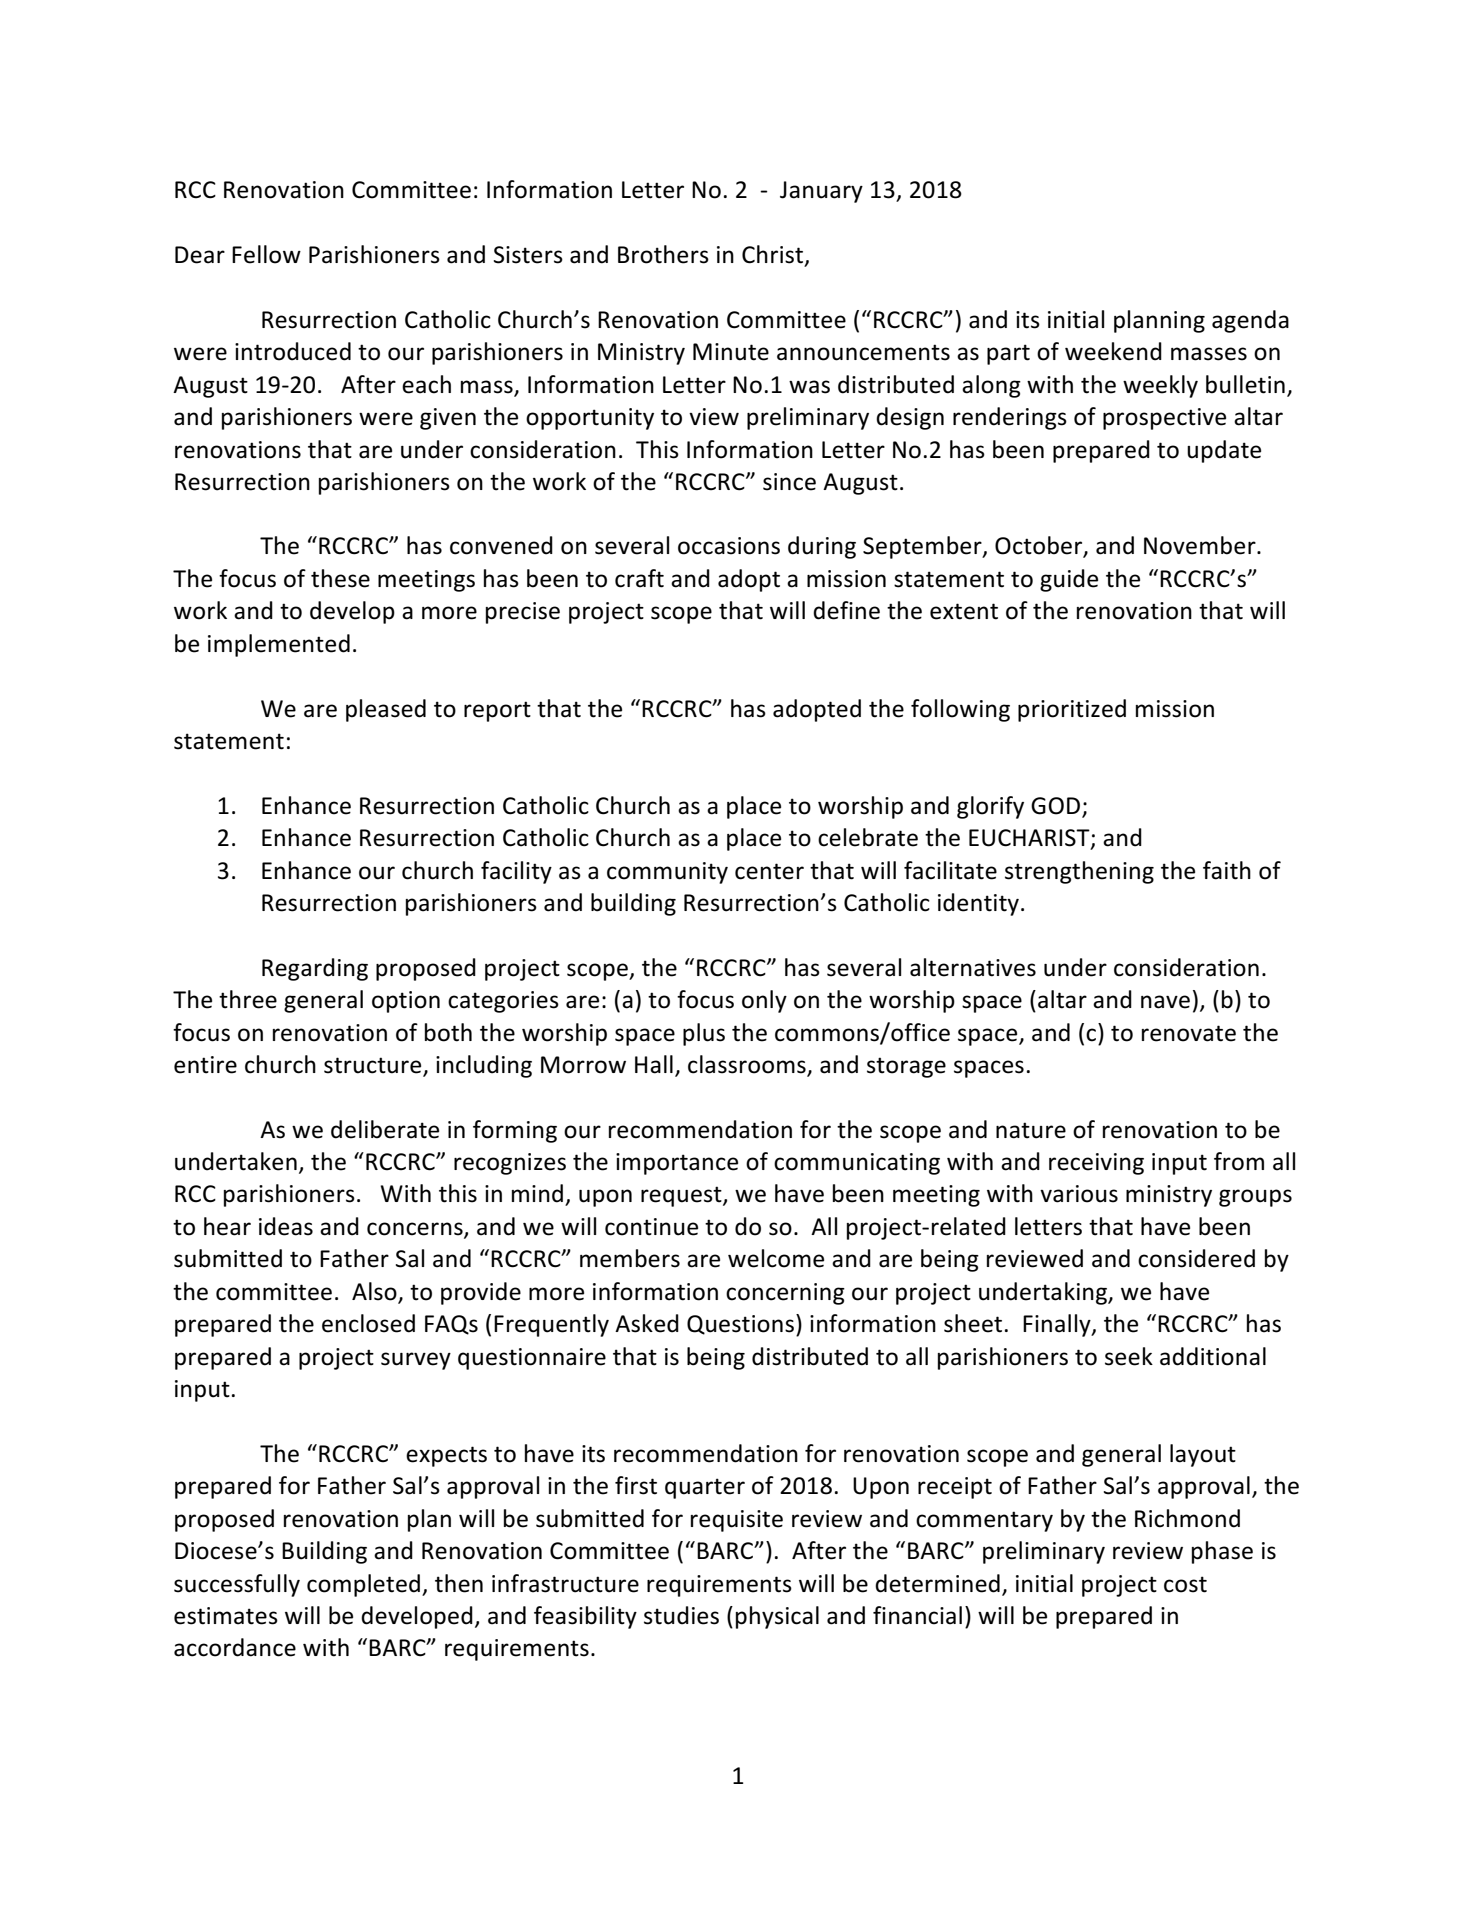 Image resolution: width=1477 pixels, height=1911 pixels. Describe the element at coordinates (1113, 351) in the image. I see `weekend` at that location.
